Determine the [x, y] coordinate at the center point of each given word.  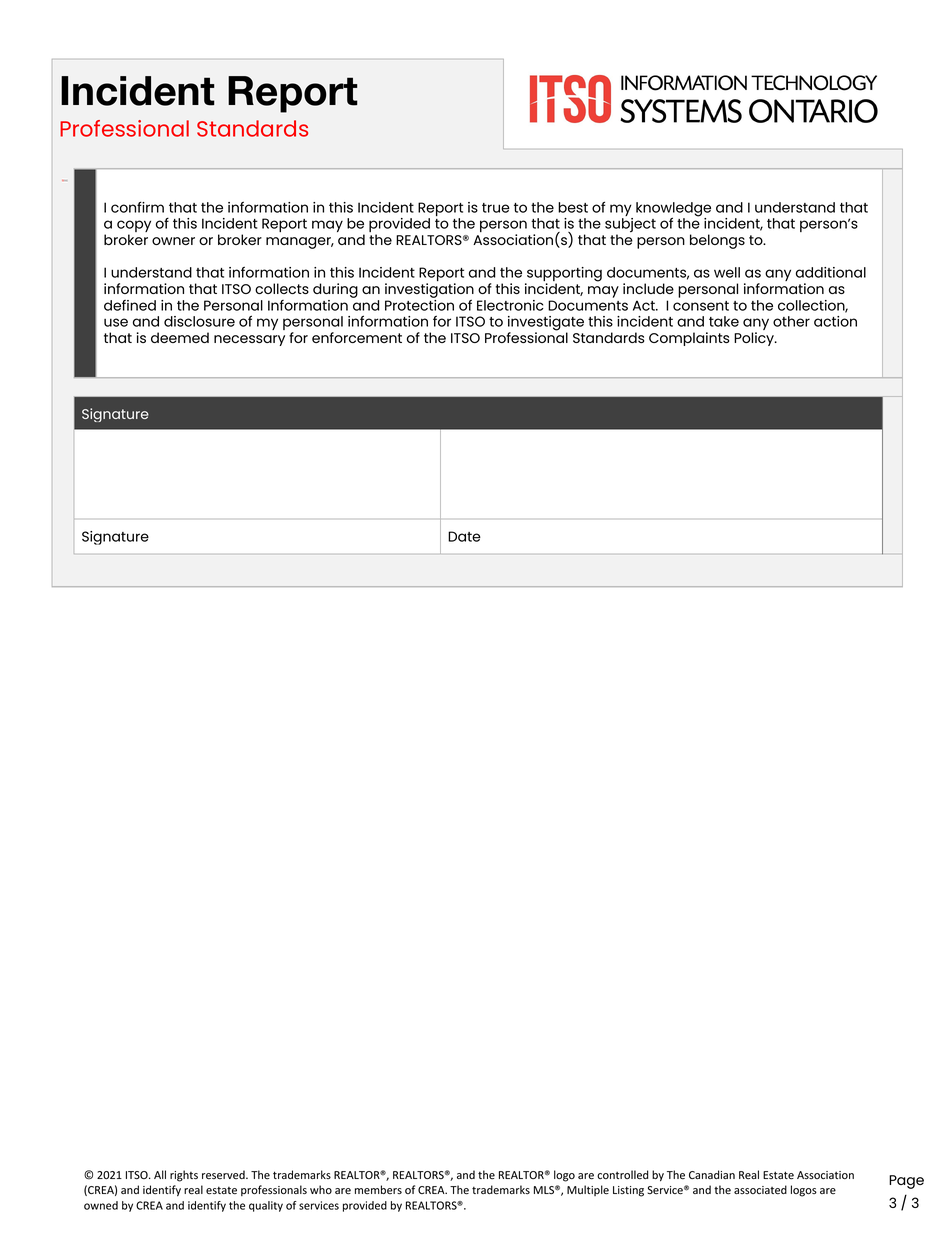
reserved [224, 1174]
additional [831, 272]
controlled [622, 1175]
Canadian [712, 1174]
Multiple [588, 1190]
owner [173, 241]
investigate [546, 324]
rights [184, 1176]
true [496, 208]
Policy [755, 339]
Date [464, 536]
